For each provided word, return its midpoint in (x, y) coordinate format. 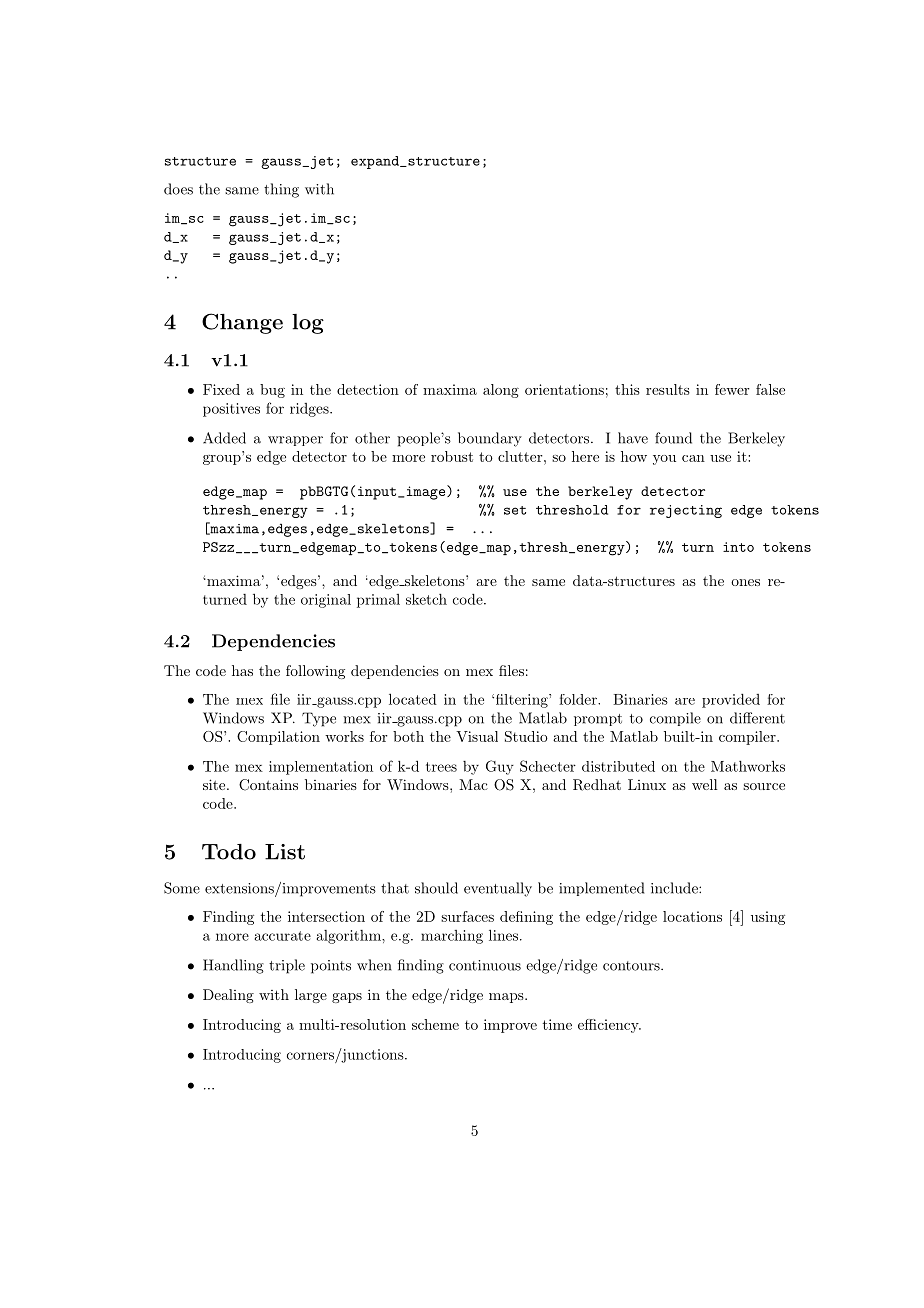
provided (731, 700)
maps (507, 998)
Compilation (278, 738)
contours (632, 966)
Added (224, 438)
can (693, 458)
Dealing (228, 996)
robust (452, 456)
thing (281, 190)
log (308, 324)
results (668, 389)
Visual (477, 736)
